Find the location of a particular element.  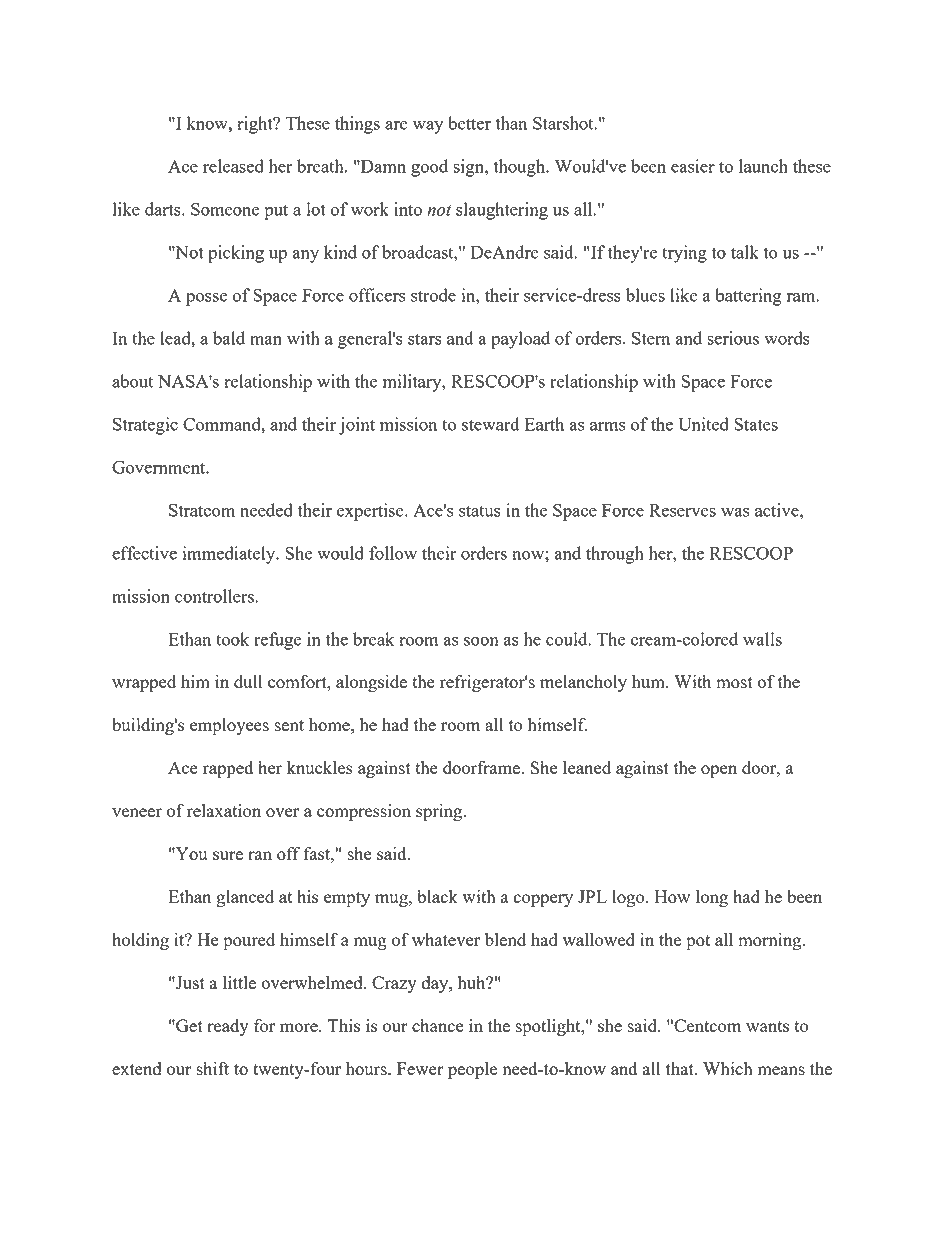

easier is located at coordinates (693, 166).
